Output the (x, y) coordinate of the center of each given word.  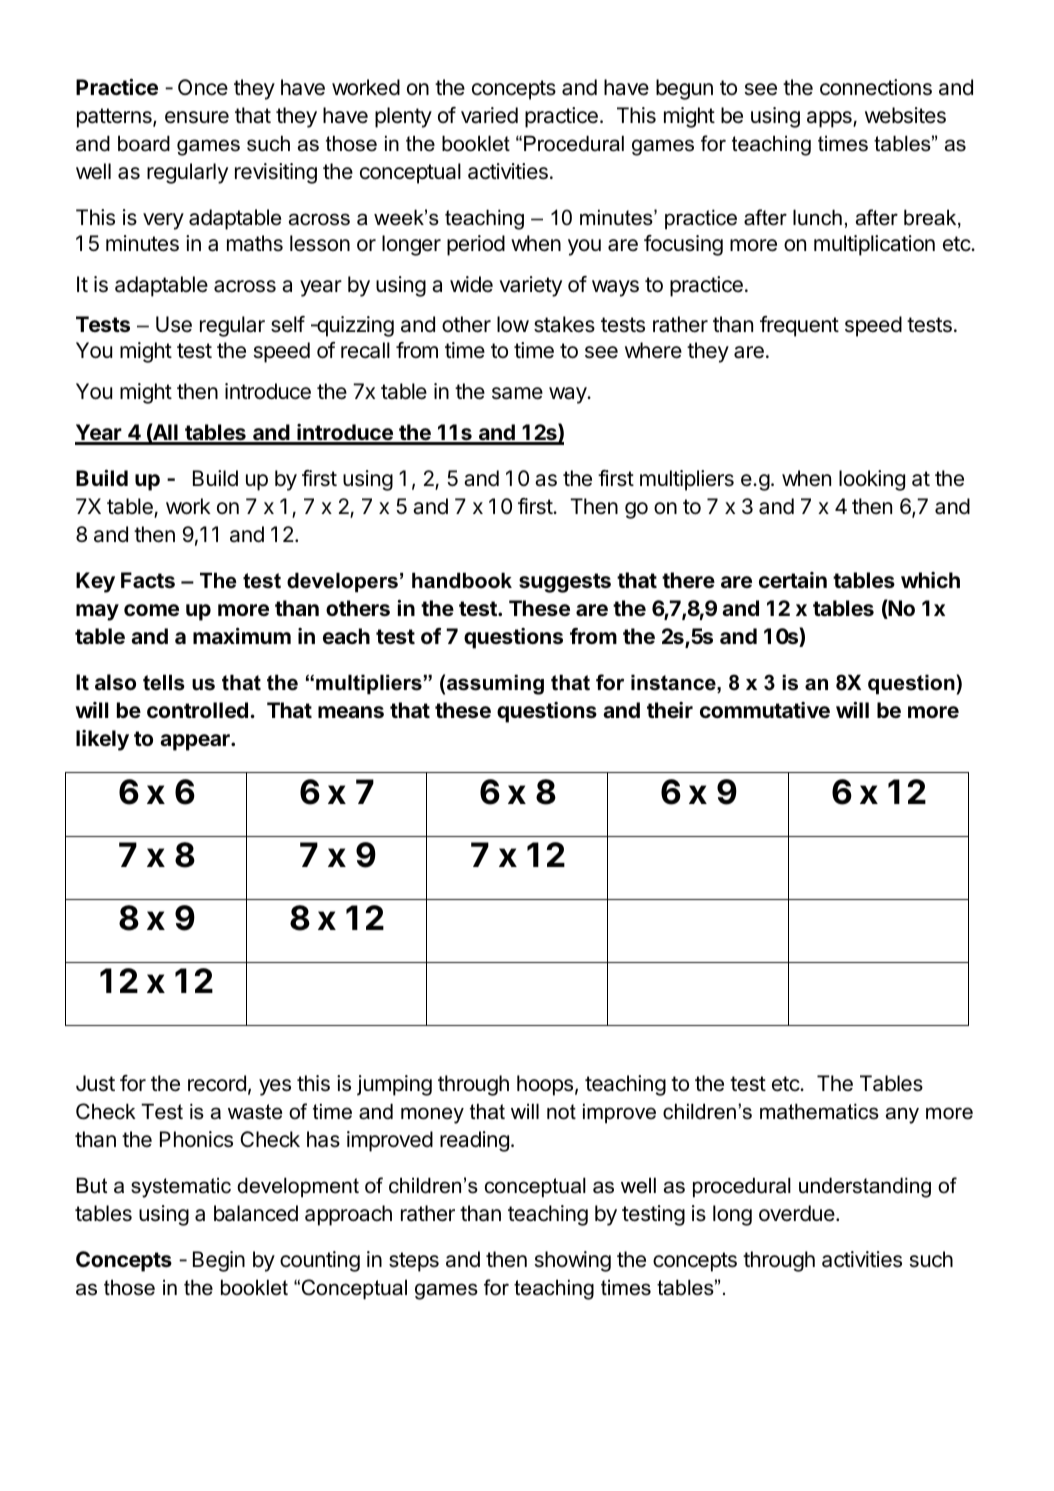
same (517, 393)
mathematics (819, 1111)
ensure (197, 117)
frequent (799, 326)
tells (164, 682)
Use (174, 324)
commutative (765, 710)
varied (489, 115)
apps (830, 119)
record (217, 1083)
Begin (219, 1261)
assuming (495, 684)
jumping (394, 1085)
